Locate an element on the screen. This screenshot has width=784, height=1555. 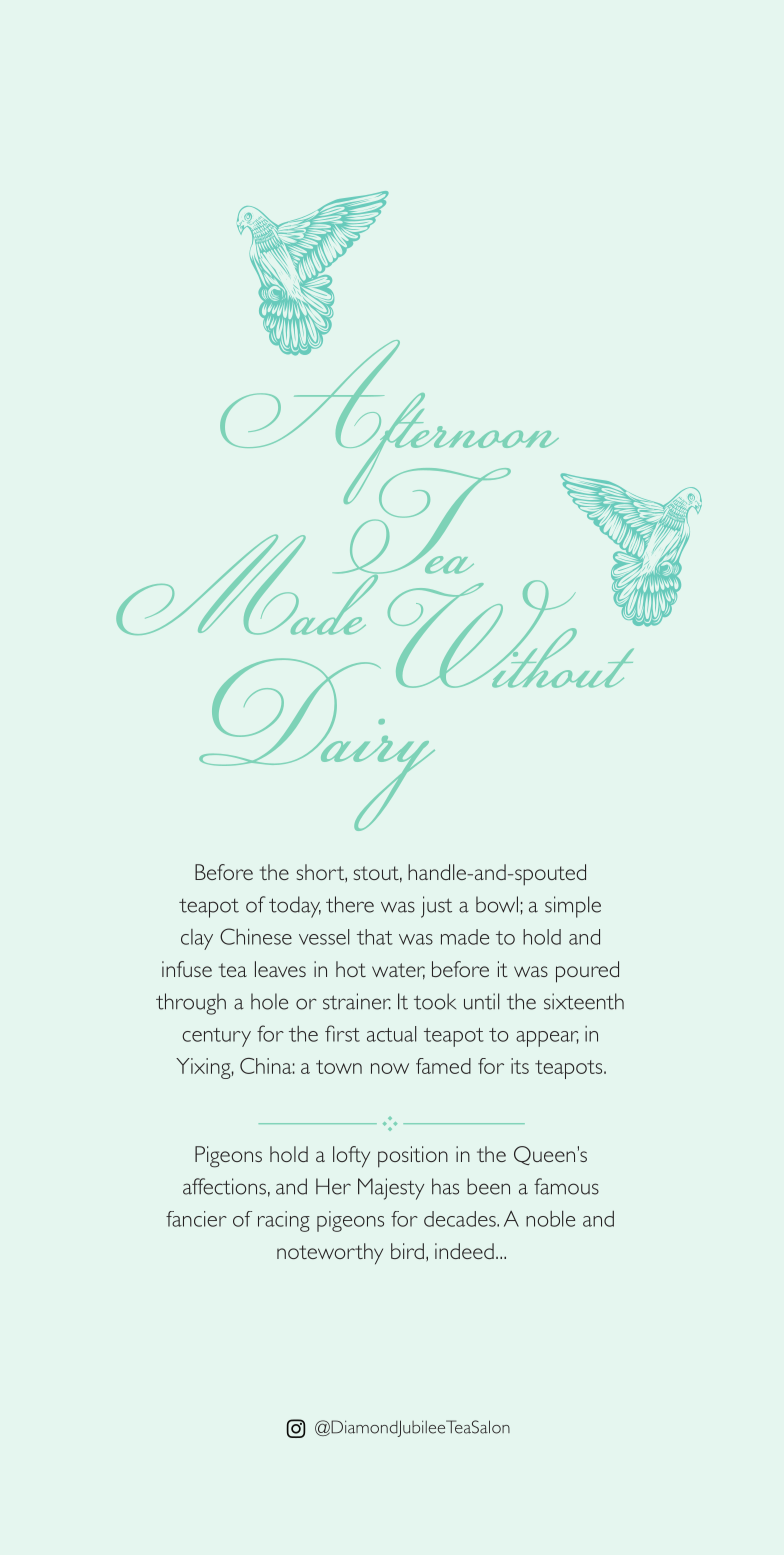
simple is located at coordinates (573, 907).
